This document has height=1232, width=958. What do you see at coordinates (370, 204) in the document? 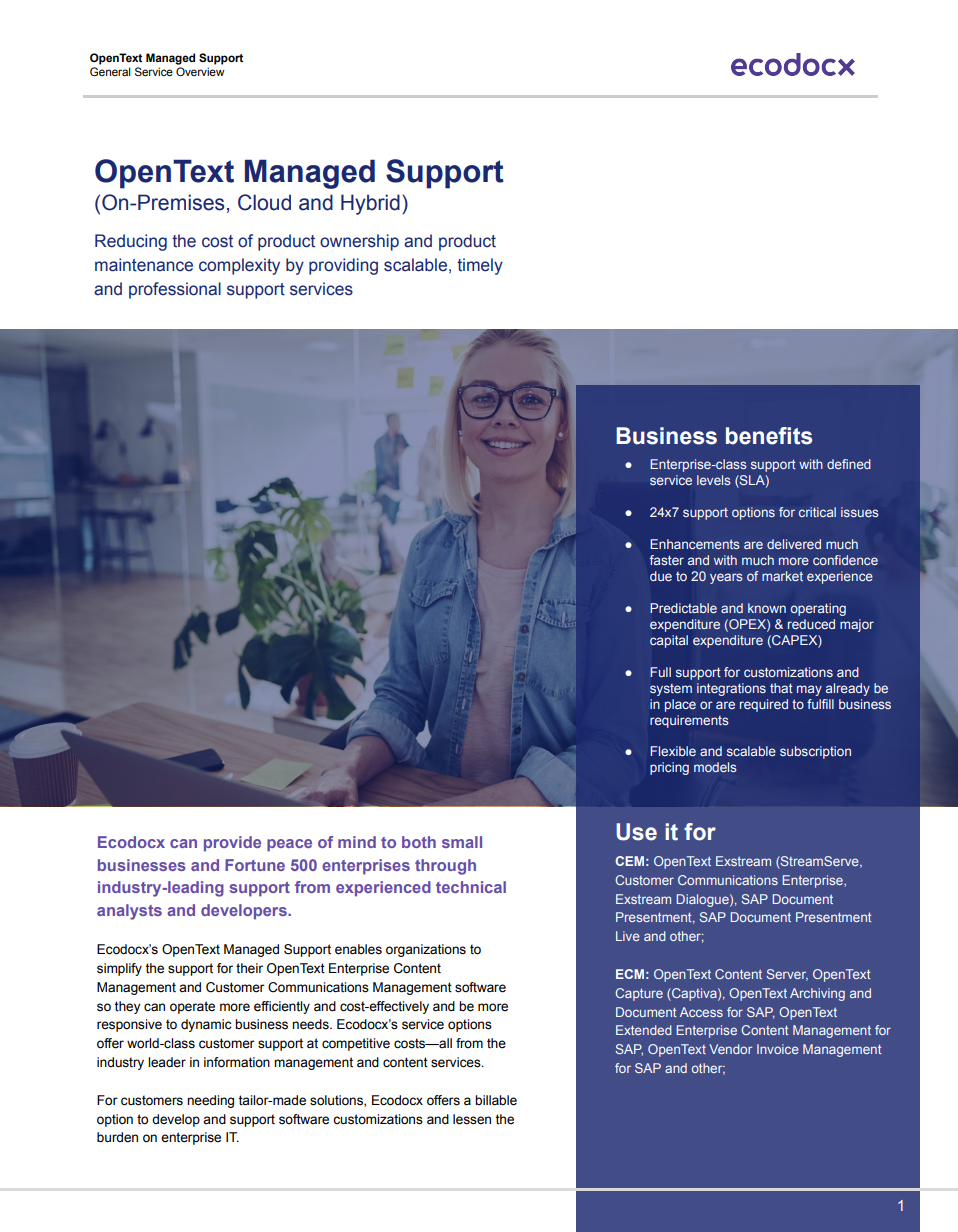
I see `Hybrid` at bounding box center [370, 204].
